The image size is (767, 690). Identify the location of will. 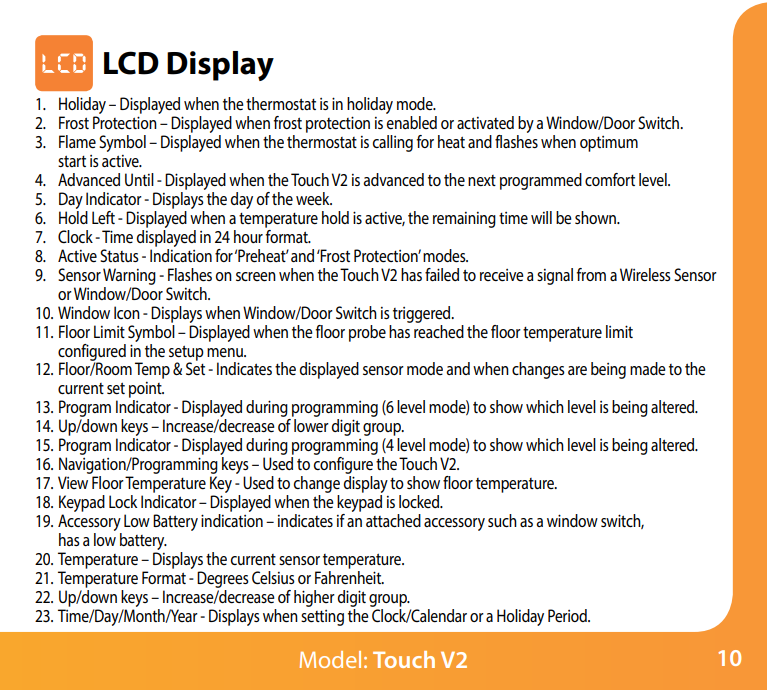
(541, 217).
